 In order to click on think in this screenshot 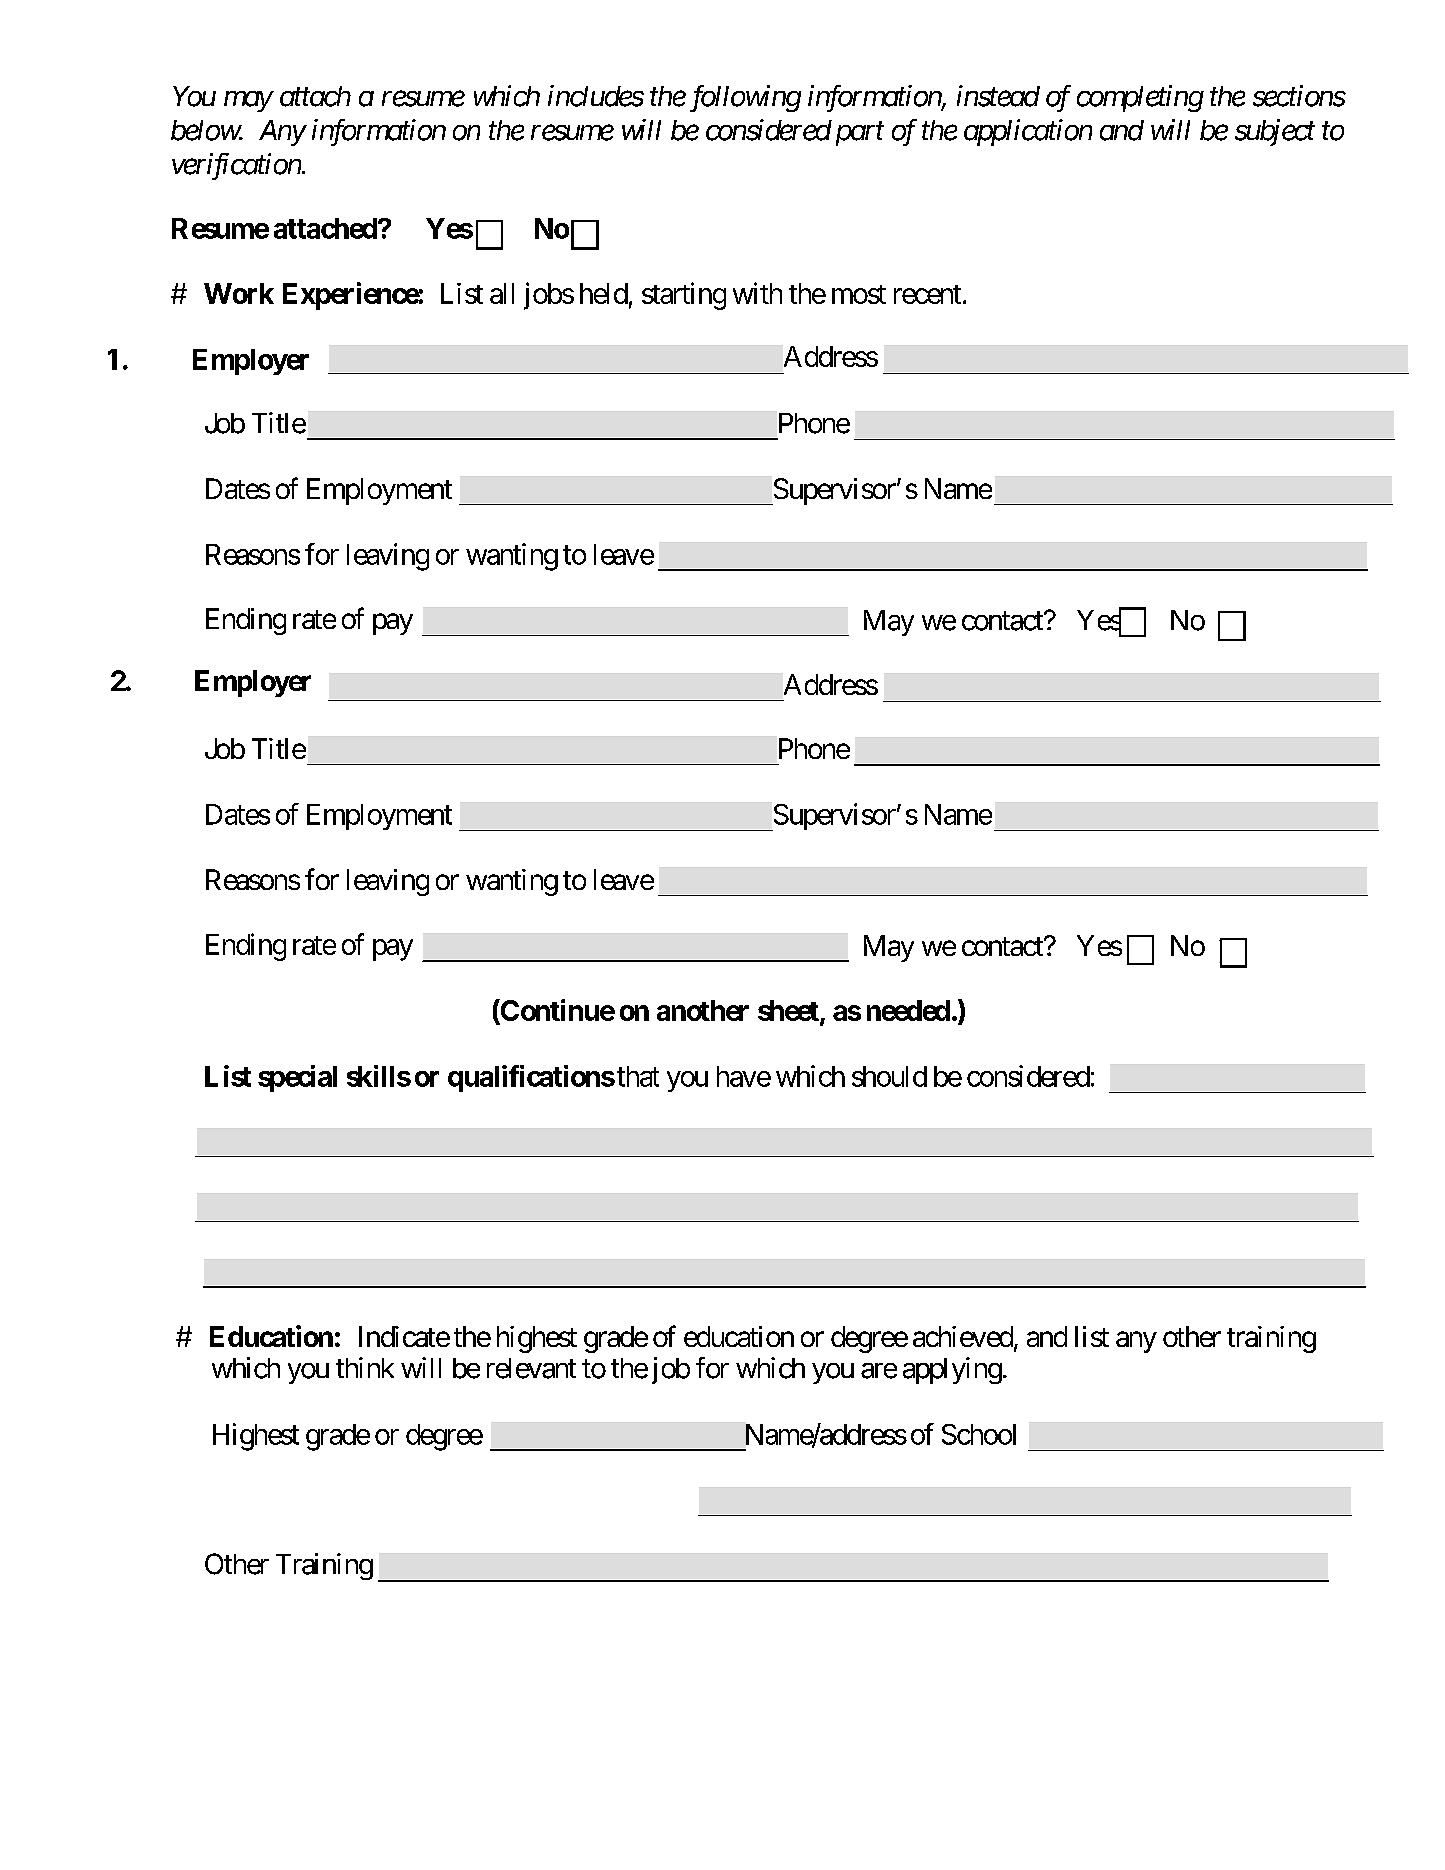, I will do `click(365, 1367)`.
